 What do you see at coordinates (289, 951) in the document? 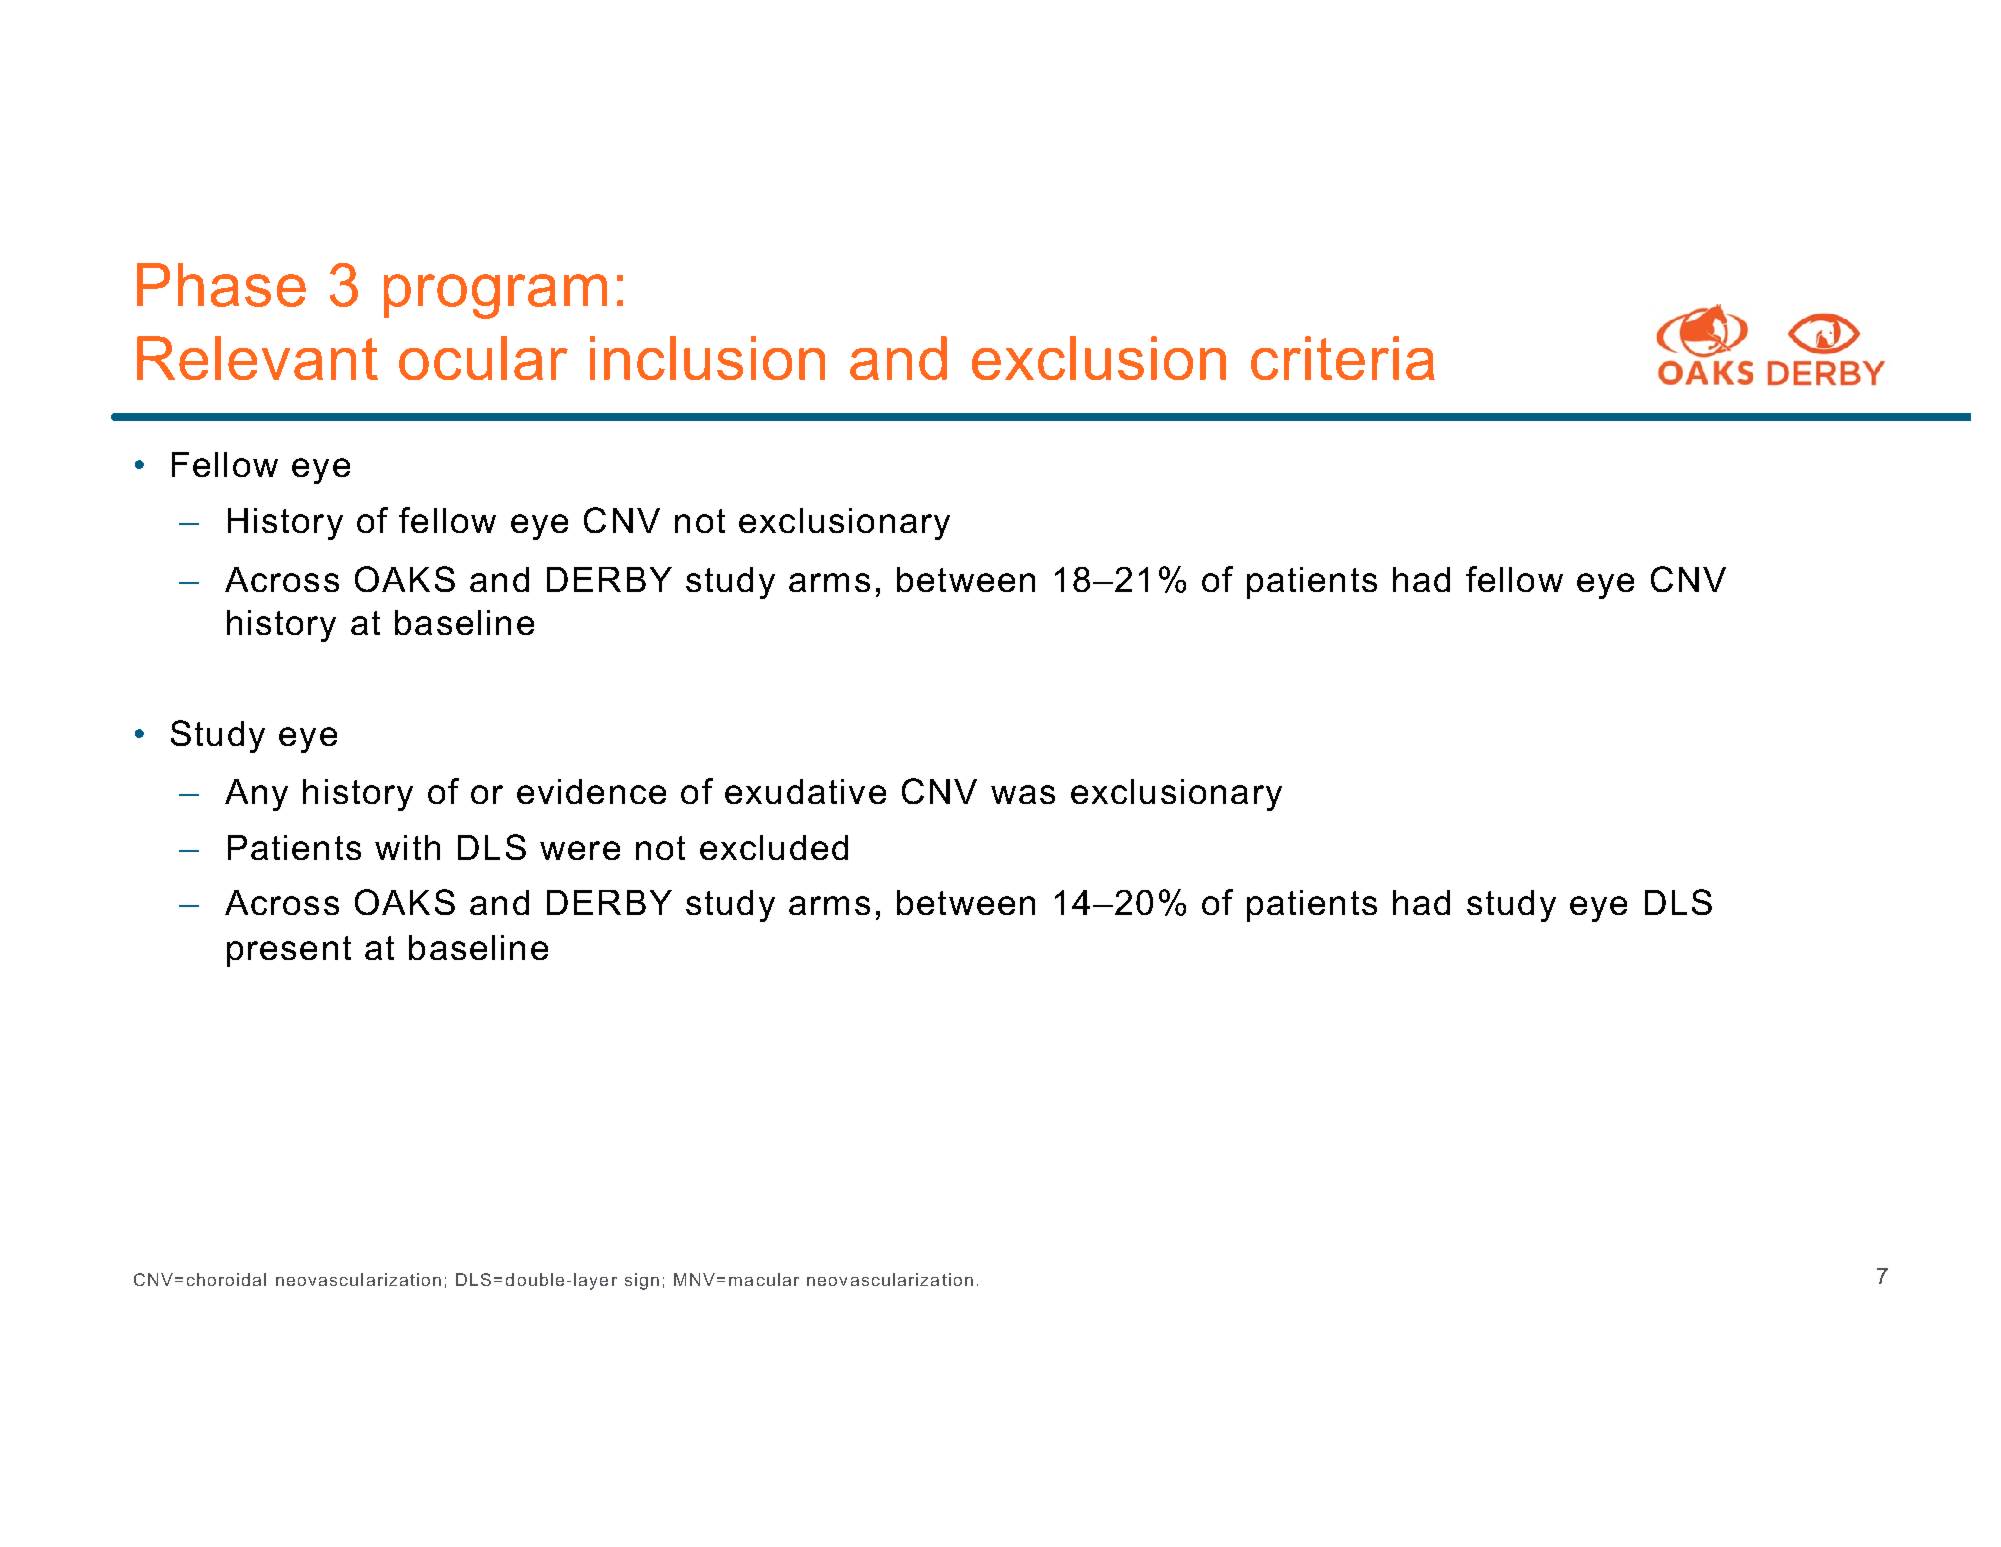
I see `present` at bounding box center [289, 951].
